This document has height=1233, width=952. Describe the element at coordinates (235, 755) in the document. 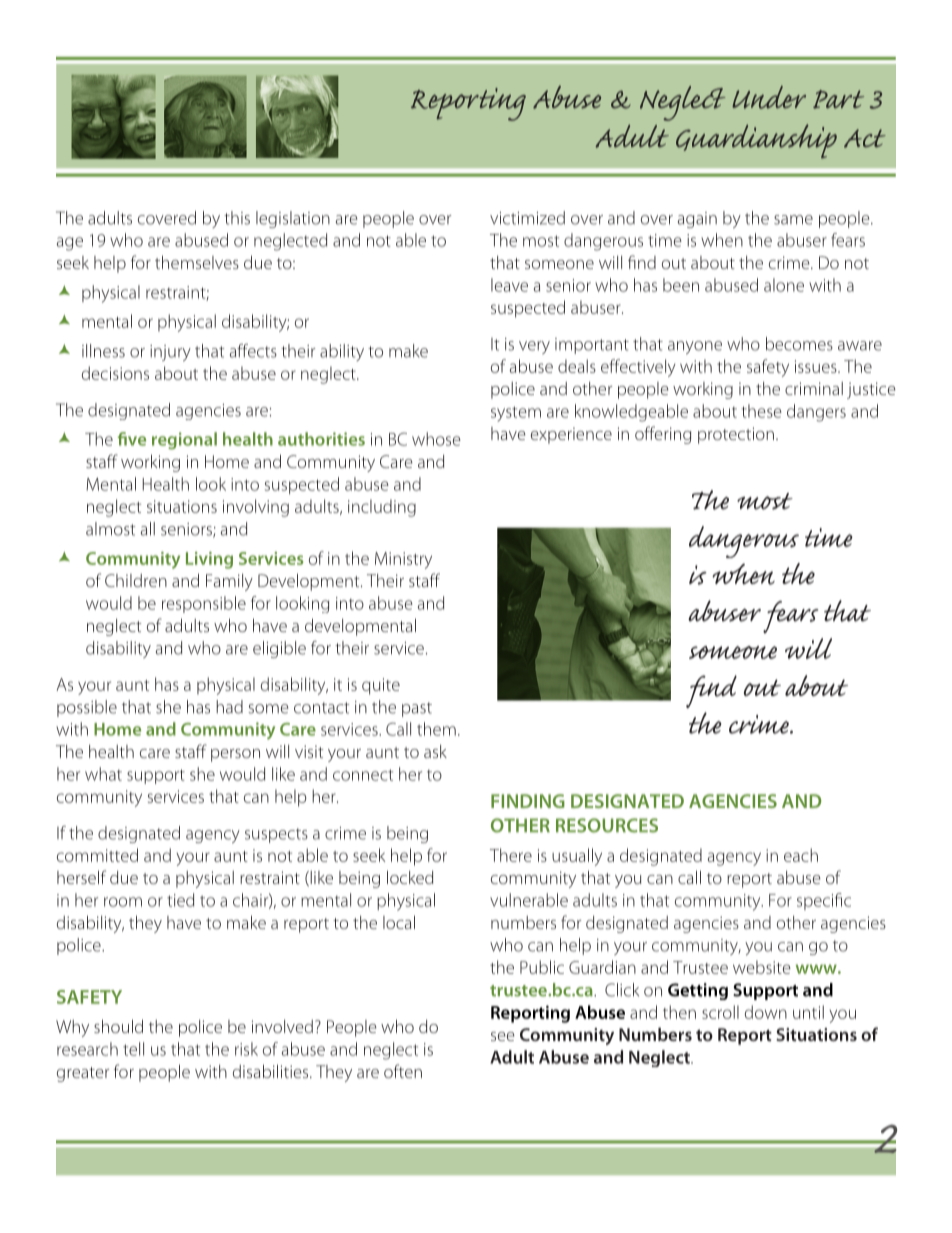

I see `person` at that location.
